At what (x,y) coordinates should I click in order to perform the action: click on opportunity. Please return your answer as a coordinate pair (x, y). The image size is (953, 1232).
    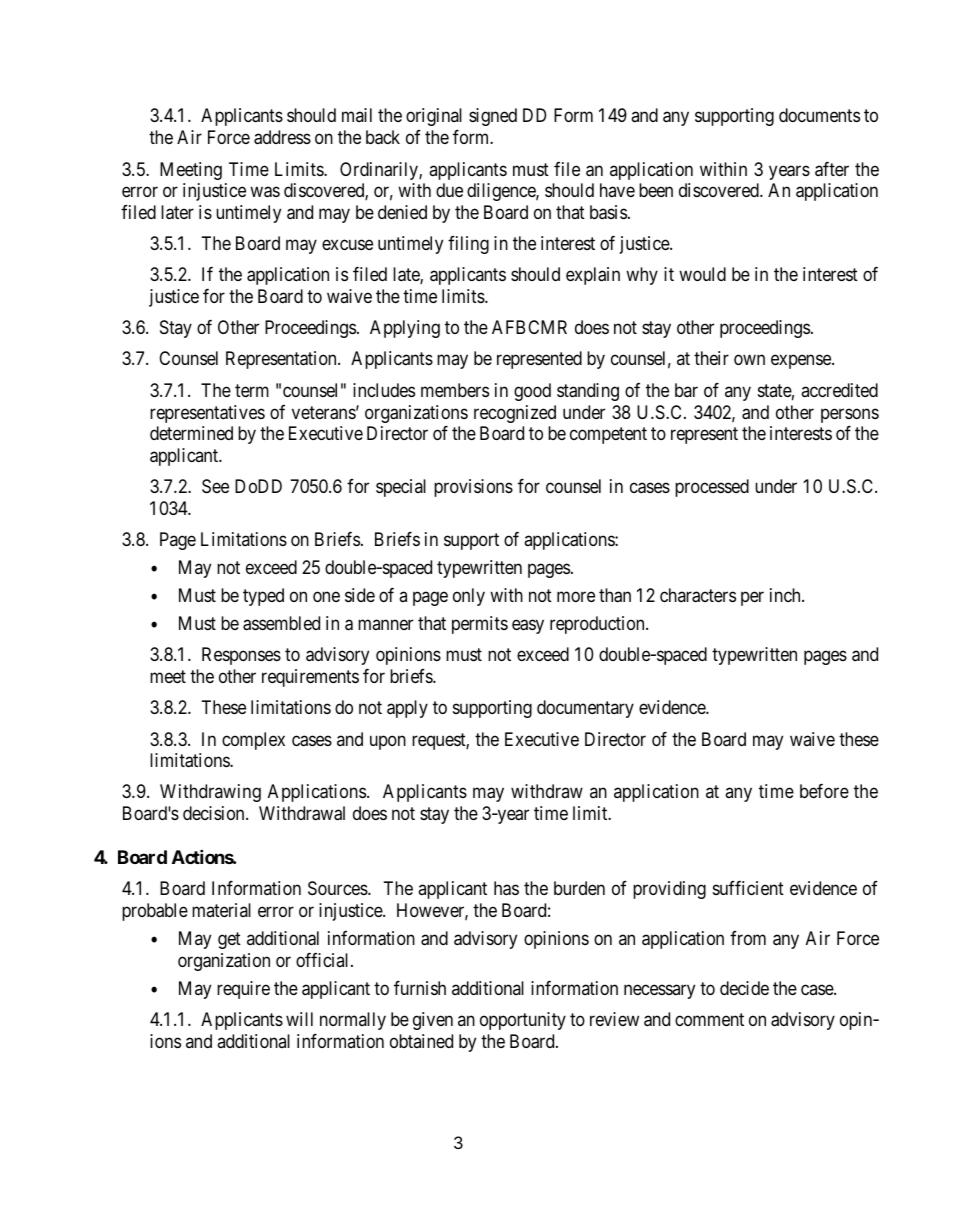
    Looking at the image, I should click on (523, 1021).
